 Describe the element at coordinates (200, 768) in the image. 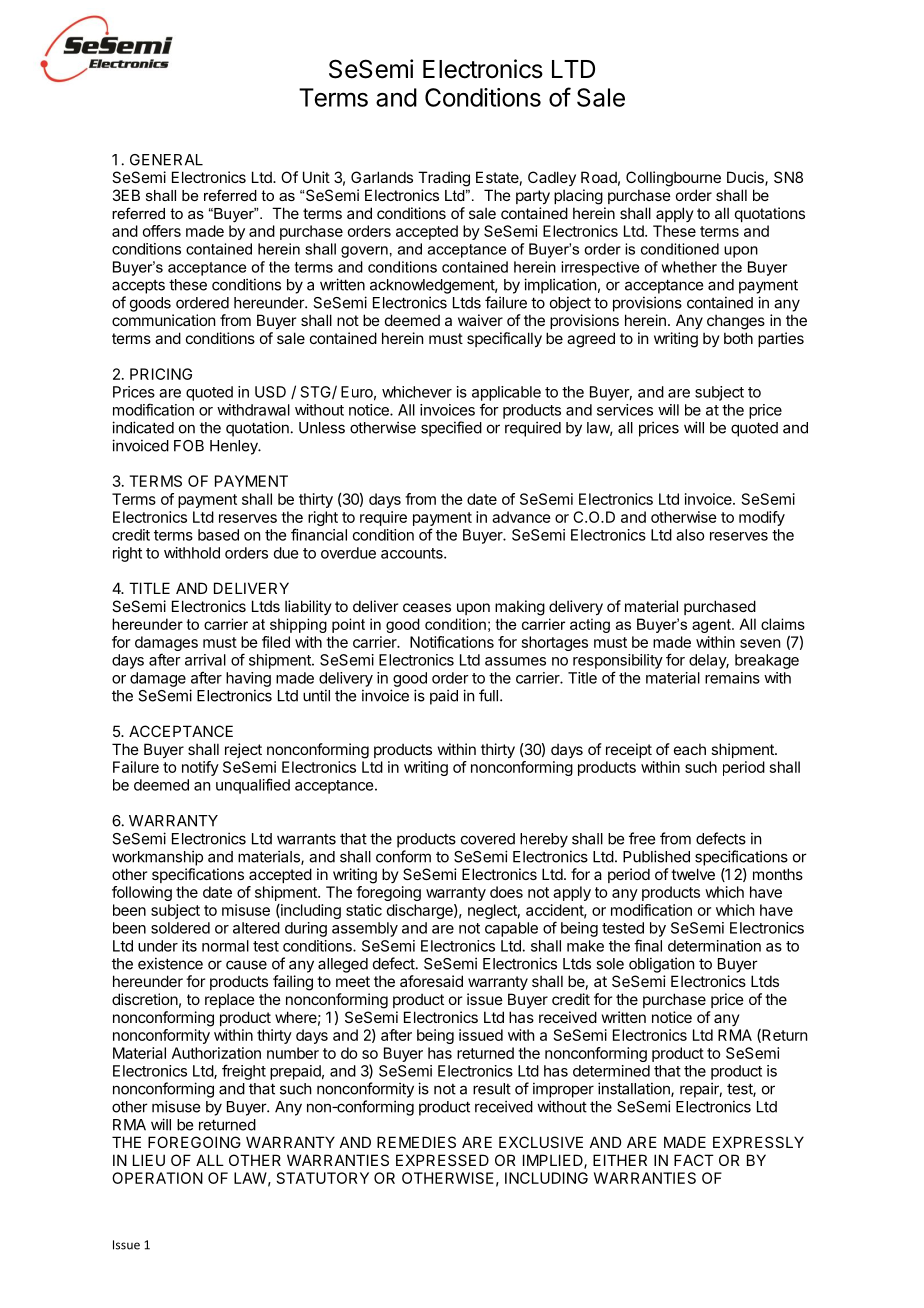

I see `notify` at that location.
